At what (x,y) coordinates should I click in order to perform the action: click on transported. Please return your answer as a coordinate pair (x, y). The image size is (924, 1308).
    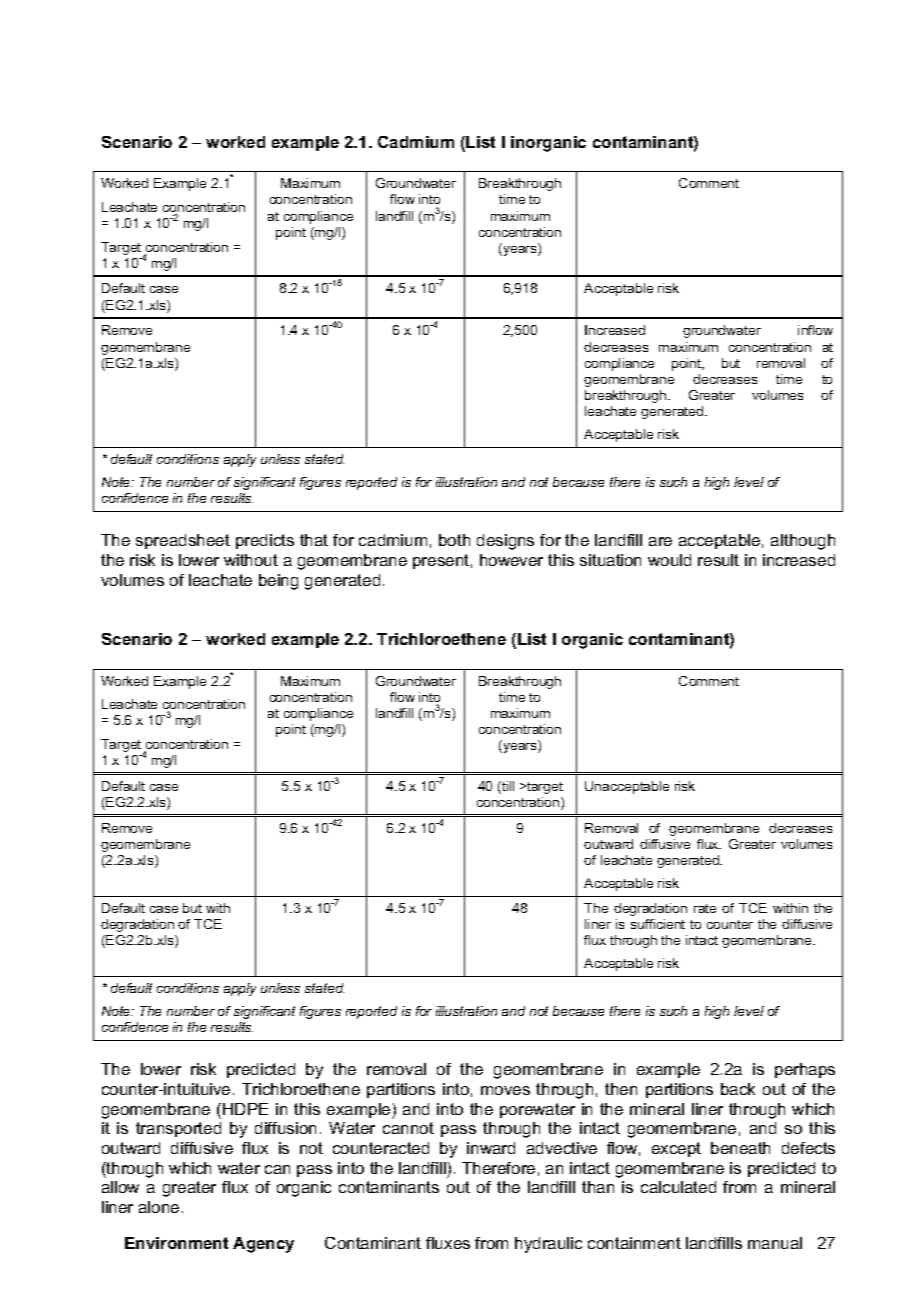
    Looking at the image, I should click on (178, 1129).
